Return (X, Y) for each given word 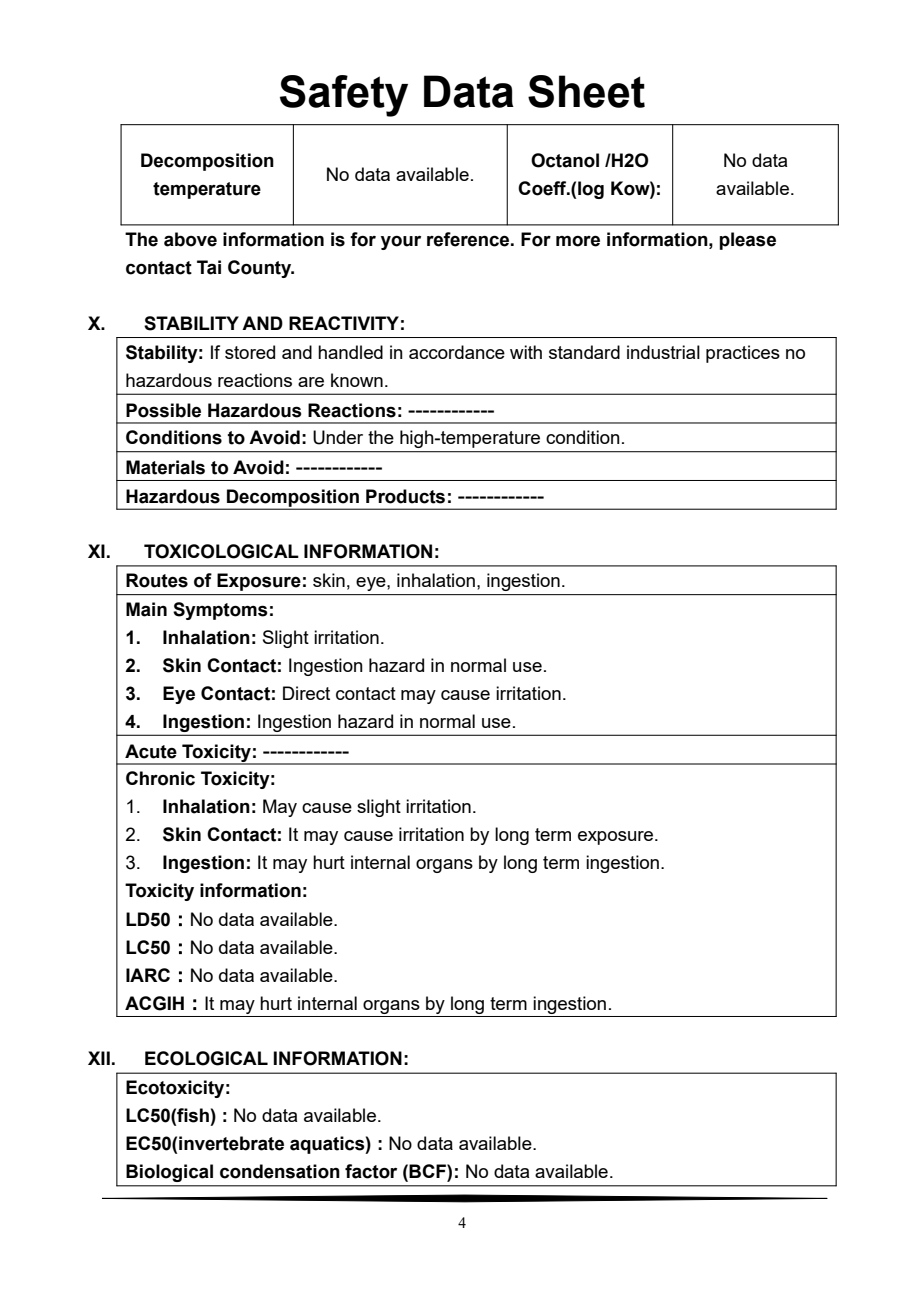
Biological (169, 1173)
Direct (306, 693)
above (190, 239)
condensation (280, 1171)
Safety (344, 96)
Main (146, 609)
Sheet (586, 91)
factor (371, 1171)
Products (405, 496)
